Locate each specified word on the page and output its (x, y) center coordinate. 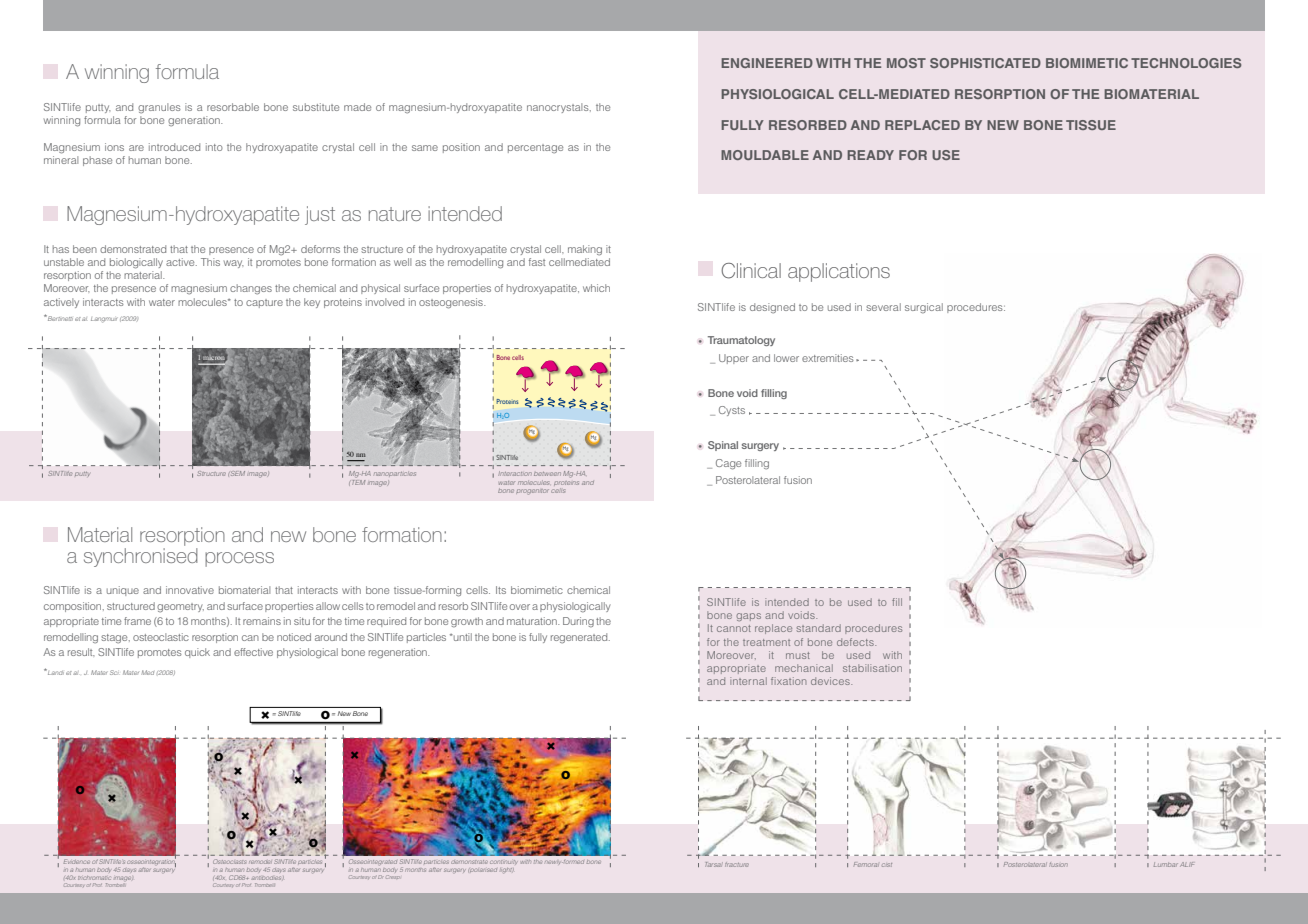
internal (748, 681)
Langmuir (104, 320)
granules (159, 108)
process (239, 559)
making (585, 250)
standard (819, 628)
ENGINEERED (767, 63)
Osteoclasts (229, 861)
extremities (828, 358)
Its (501, 590)
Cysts (732, 411)
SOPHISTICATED (985, 63)
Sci (114, 672)
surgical (924, 308)
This (210, 262)
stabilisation (872, 668)
